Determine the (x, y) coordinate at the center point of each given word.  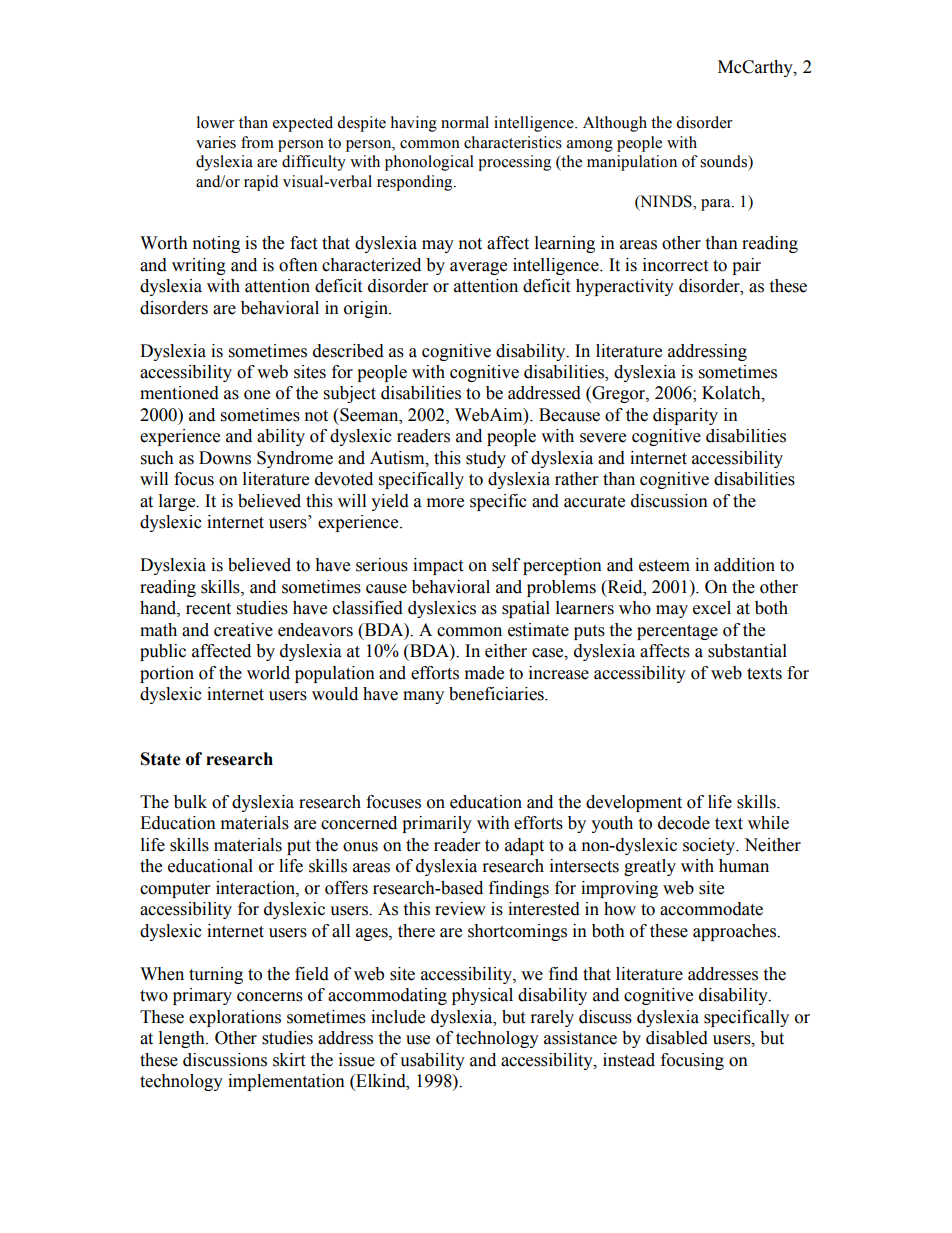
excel (712, 608)
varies (216, 142)
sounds (724, 161)
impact (438, 566)
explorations (235, 1018)
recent (208, 609)
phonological (429, 163)
